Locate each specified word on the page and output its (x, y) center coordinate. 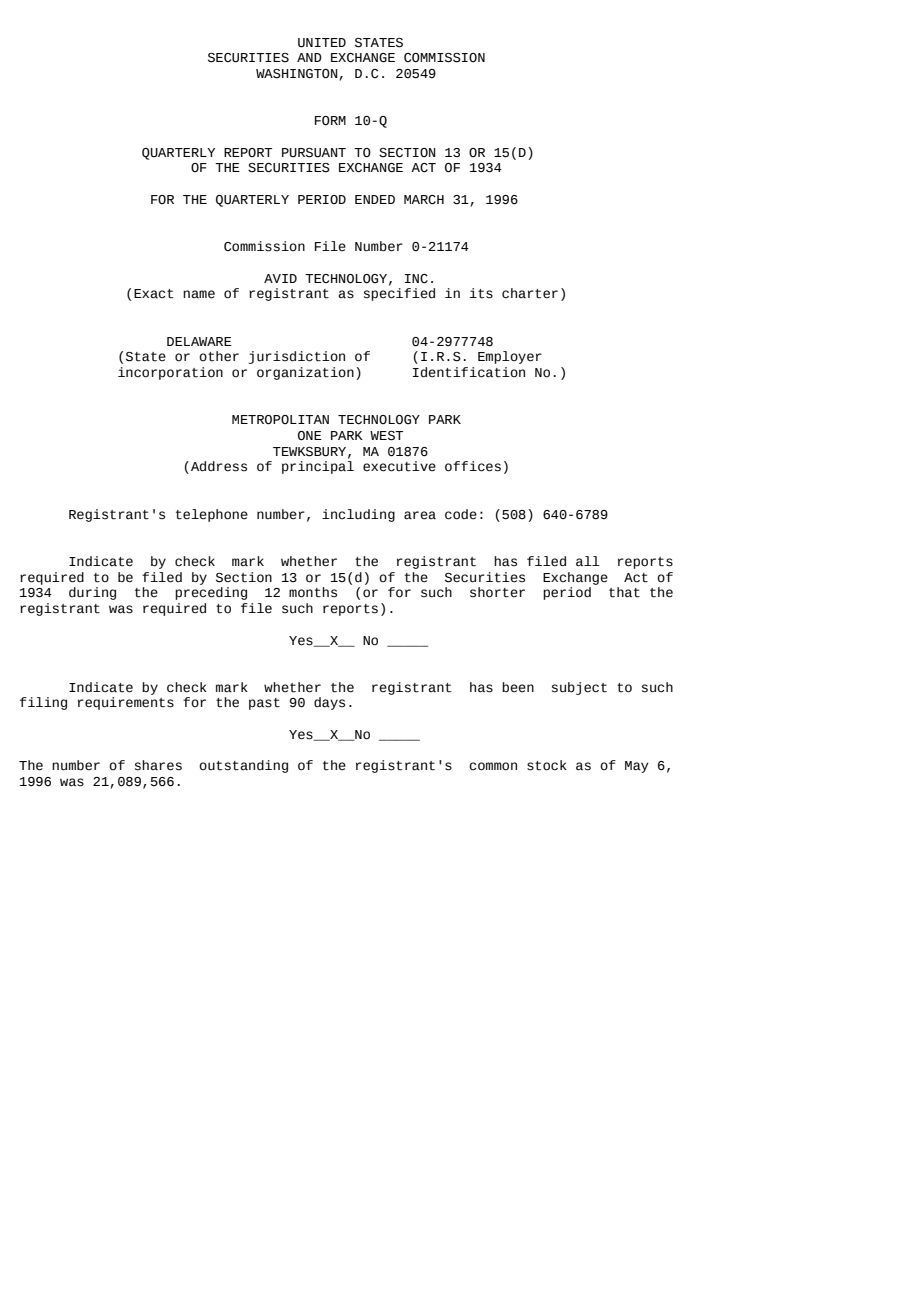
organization (305, 373)
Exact (153, 294)
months (313, 592)
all (587, 561)
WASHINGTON (297, 74)
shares (158, 765)
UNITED (322, 43)
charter (530, 293)
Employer (510, 357)
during (92, 593)
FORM (330, 121)
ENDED (375, 199)
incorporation (170, 373)
